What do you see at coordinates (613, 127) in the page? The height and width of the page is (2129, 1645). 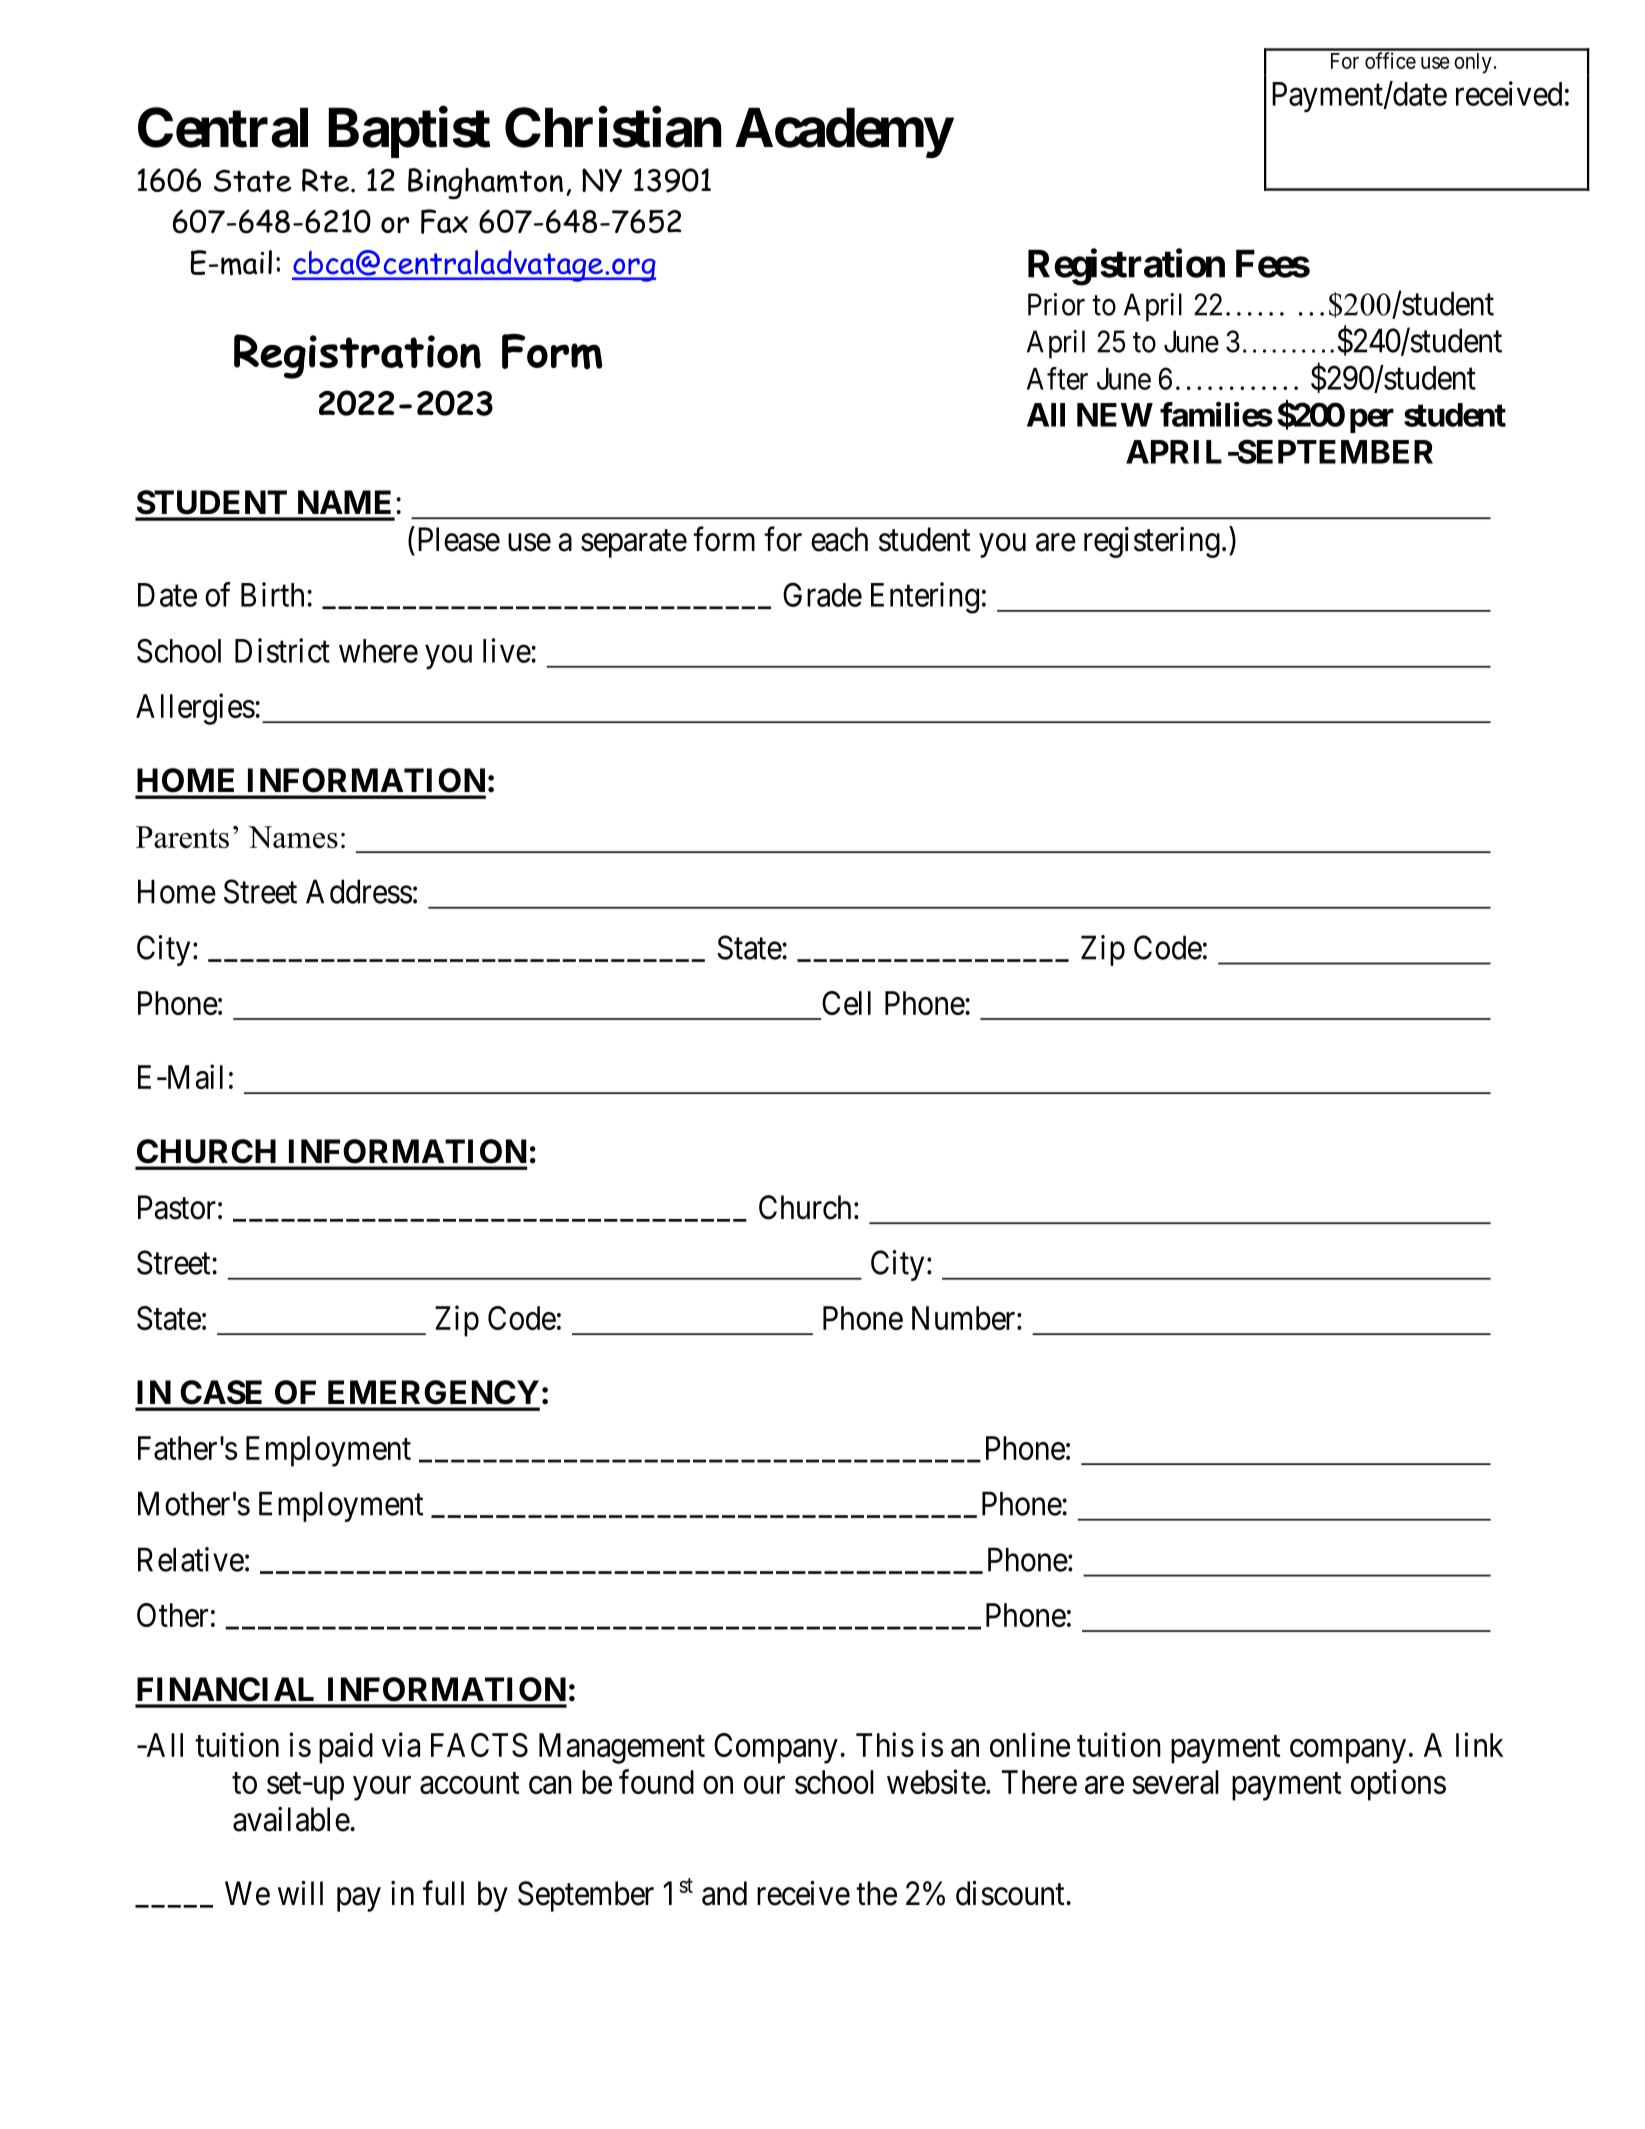 I see `Christian` at bounding box center [613, 127].
